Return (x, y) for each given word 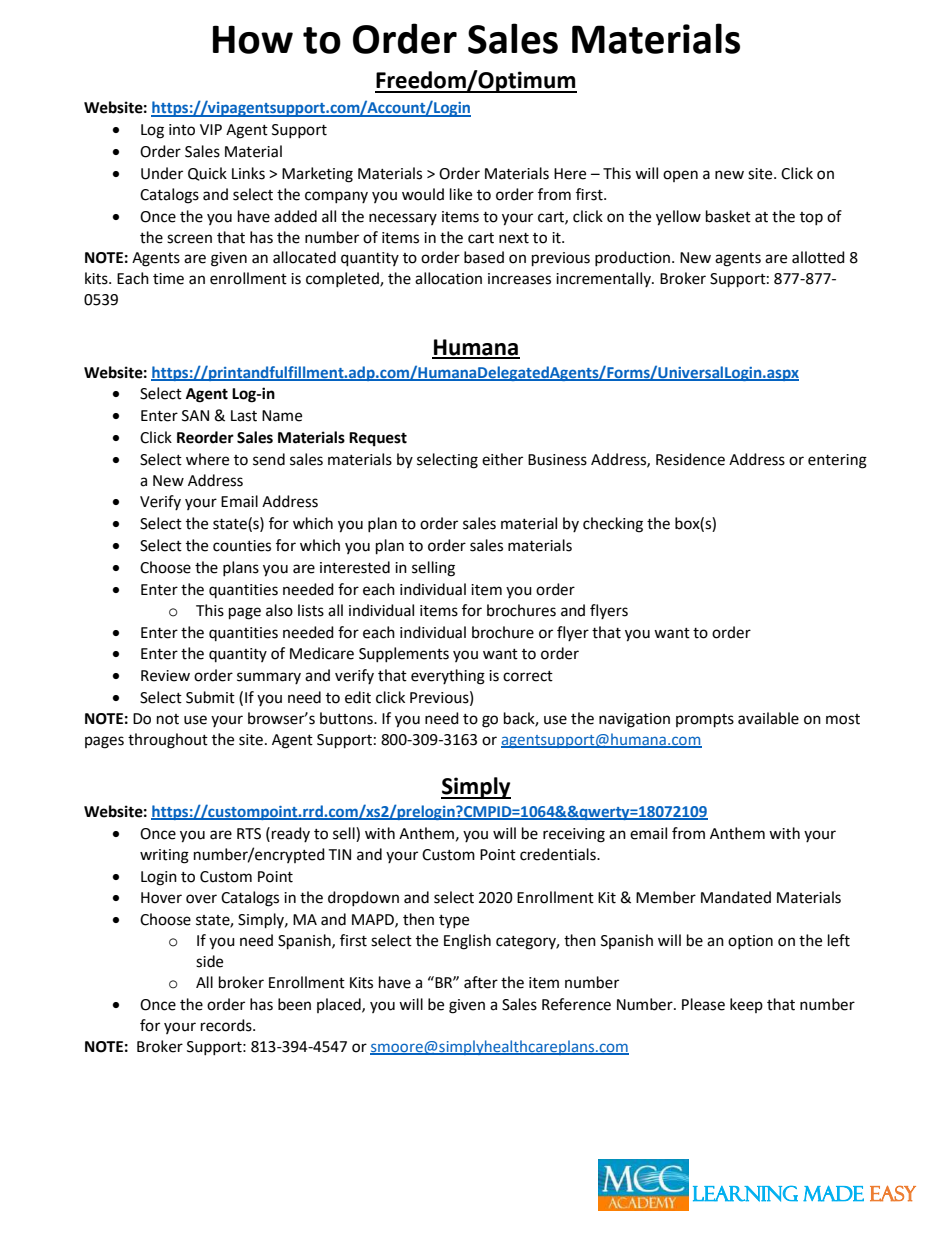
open (680, 176)
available (768, 718)
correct (528, 676)
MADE (833, 1194)
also (279, 610)
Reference (576, 1004)
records (227, 1025)
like (461, 194)
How (253, 39)
